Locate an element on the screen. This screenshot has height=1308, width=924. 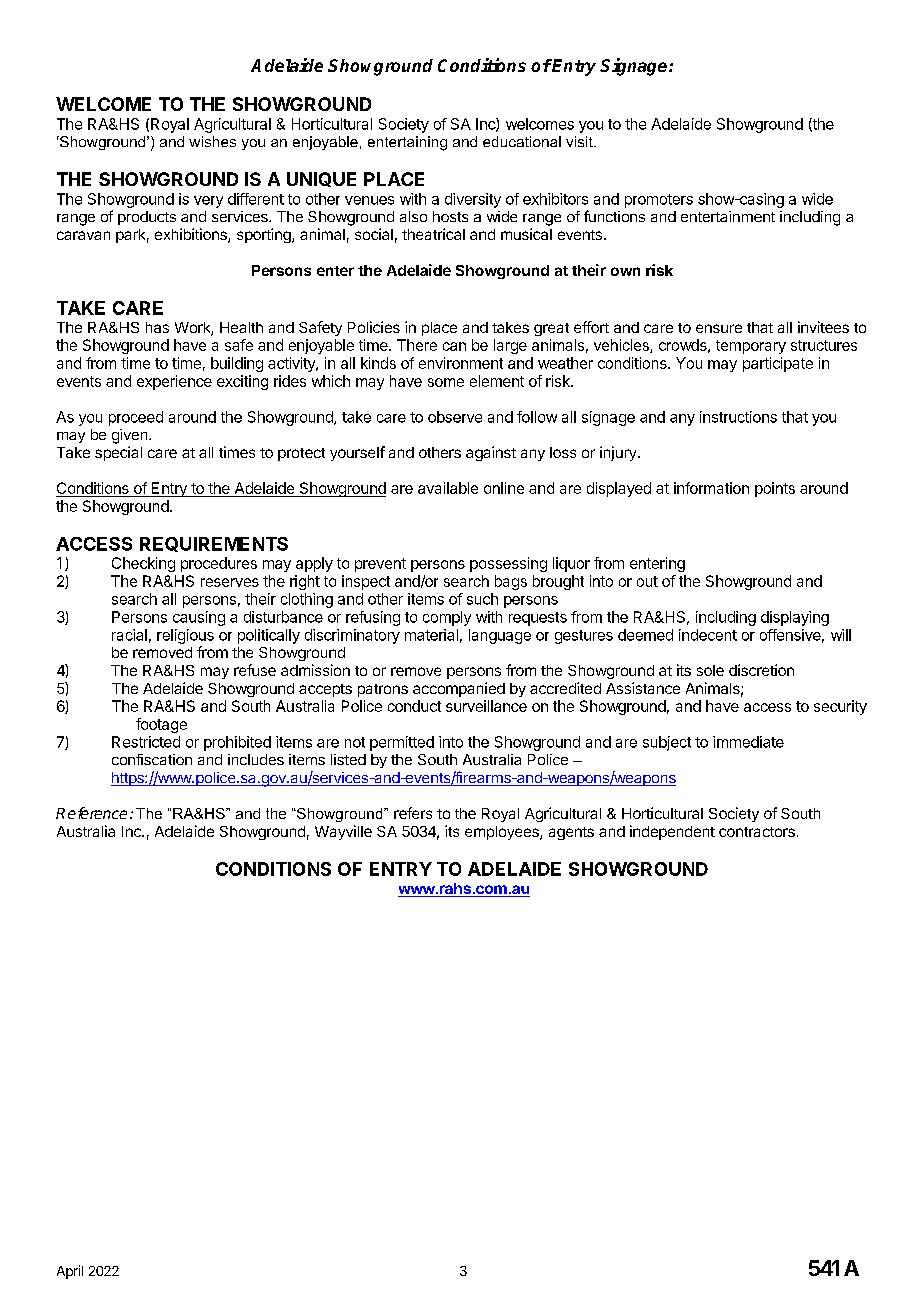
April is located at coordinates (70, 1272).
